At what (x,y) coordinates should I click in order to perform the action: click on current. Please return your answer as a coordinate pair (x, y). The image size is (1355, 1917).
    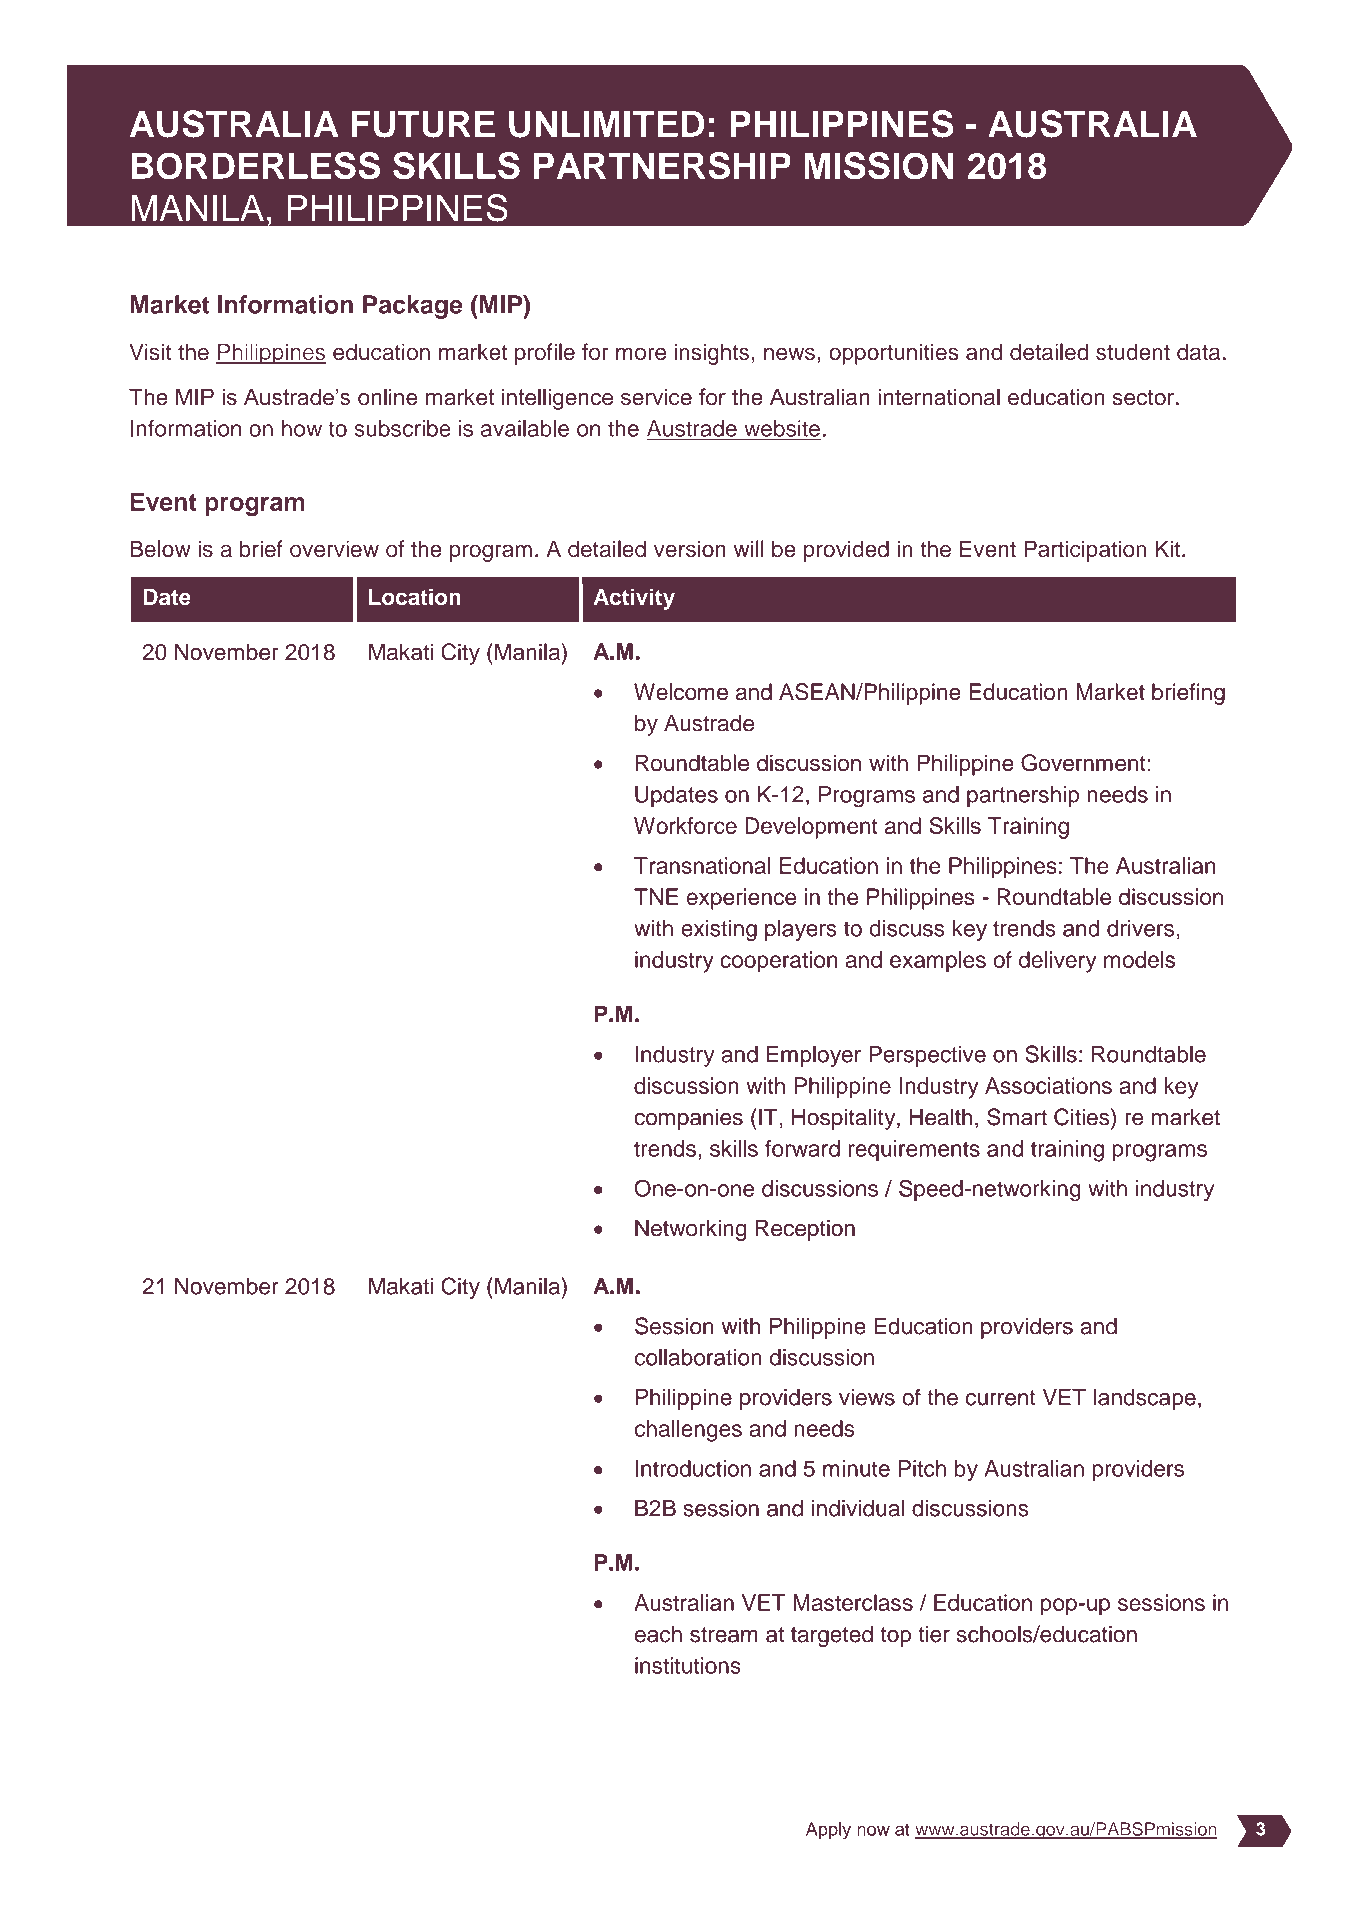
    Looking at the image, I should click on (1000, 1398).
